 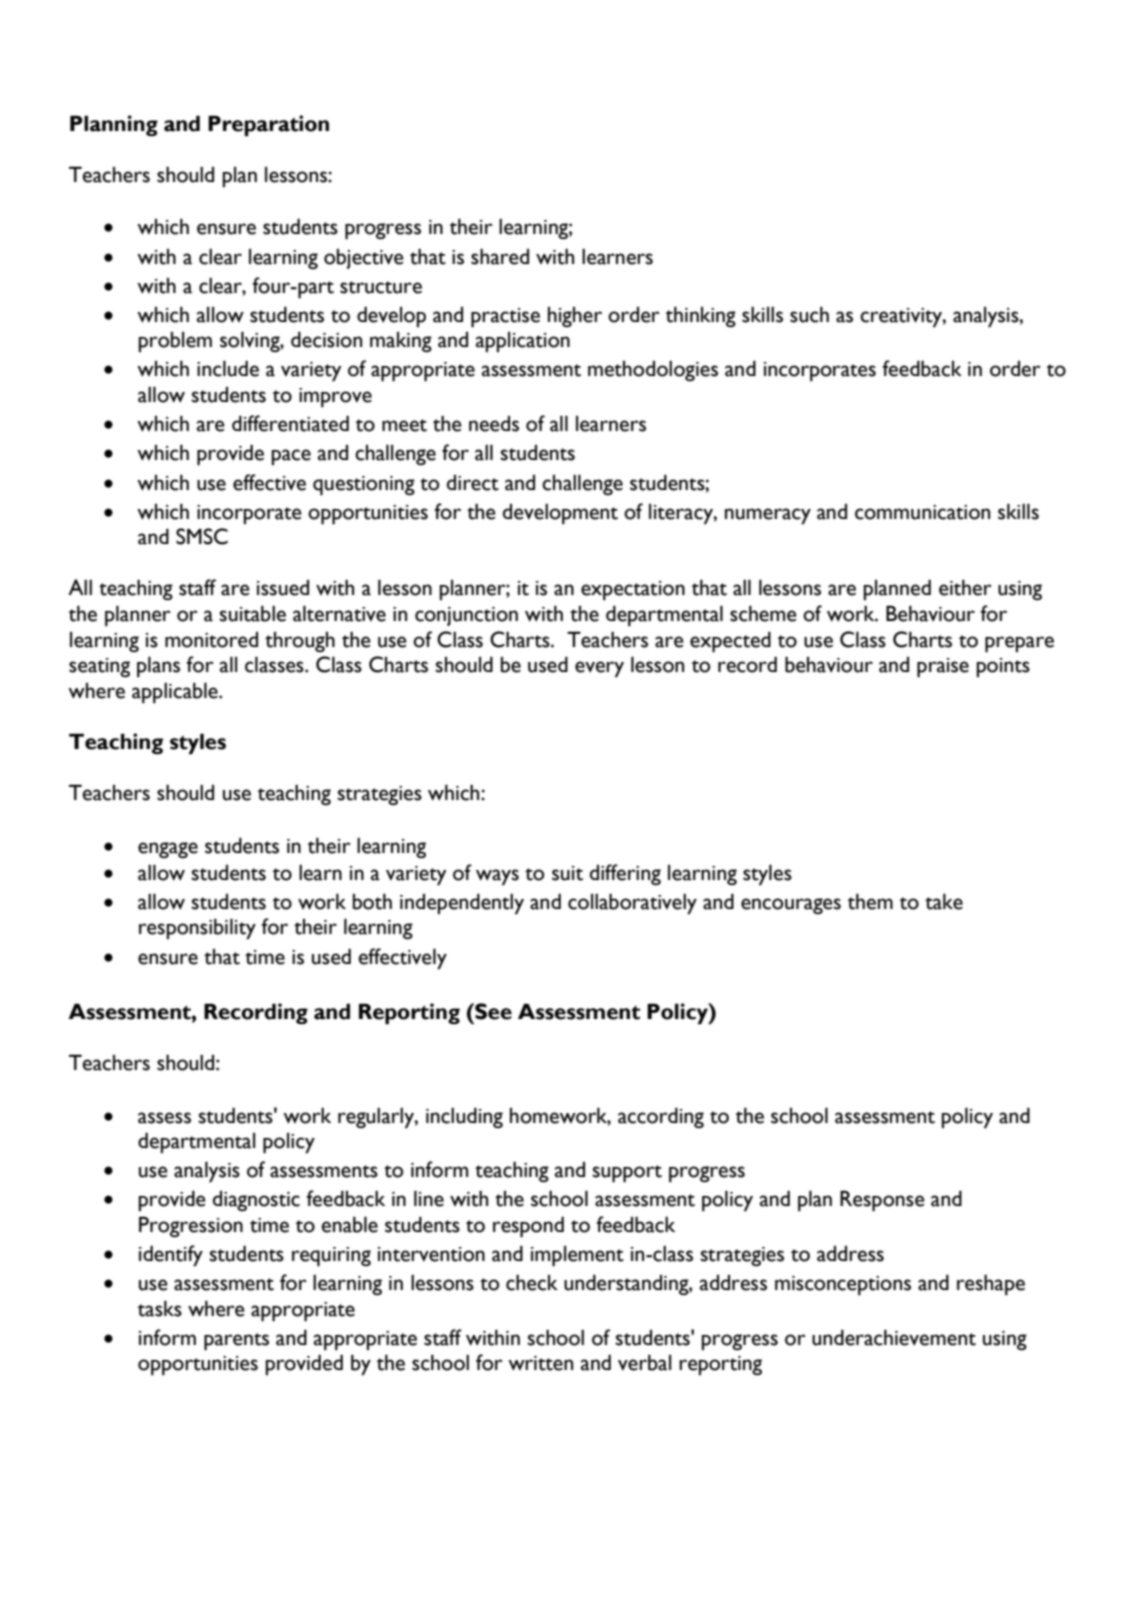 What do you see at coordinates (236, 1342) in the screenshot?
I see `parents` at bounding box center [236, 1342].
